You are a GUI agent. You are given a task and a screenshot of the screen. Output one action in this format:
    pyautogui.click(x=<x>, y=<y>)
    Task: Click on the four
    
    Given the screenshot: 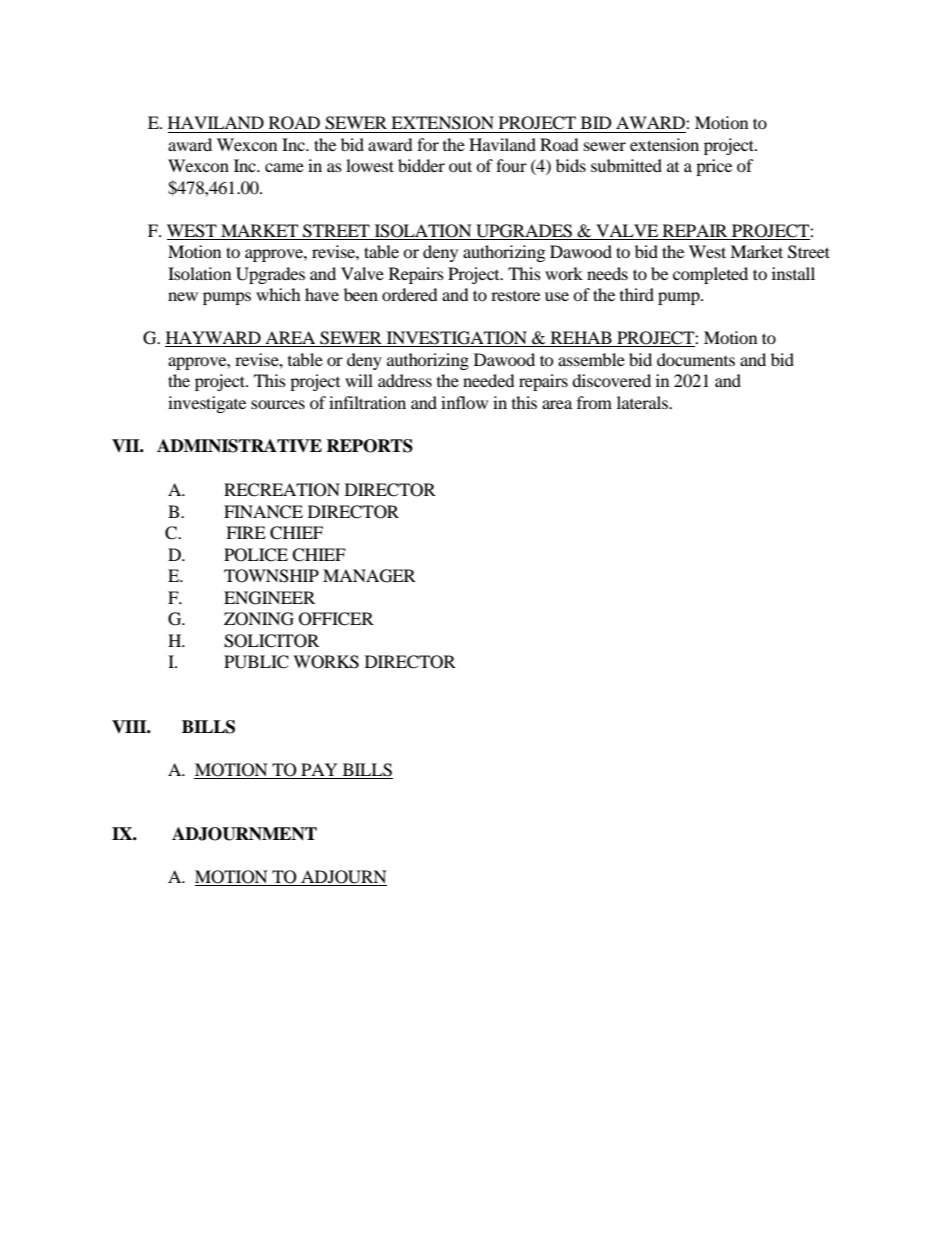 What is the action you would take?
    pyautogui.click(x=511, y=165)
